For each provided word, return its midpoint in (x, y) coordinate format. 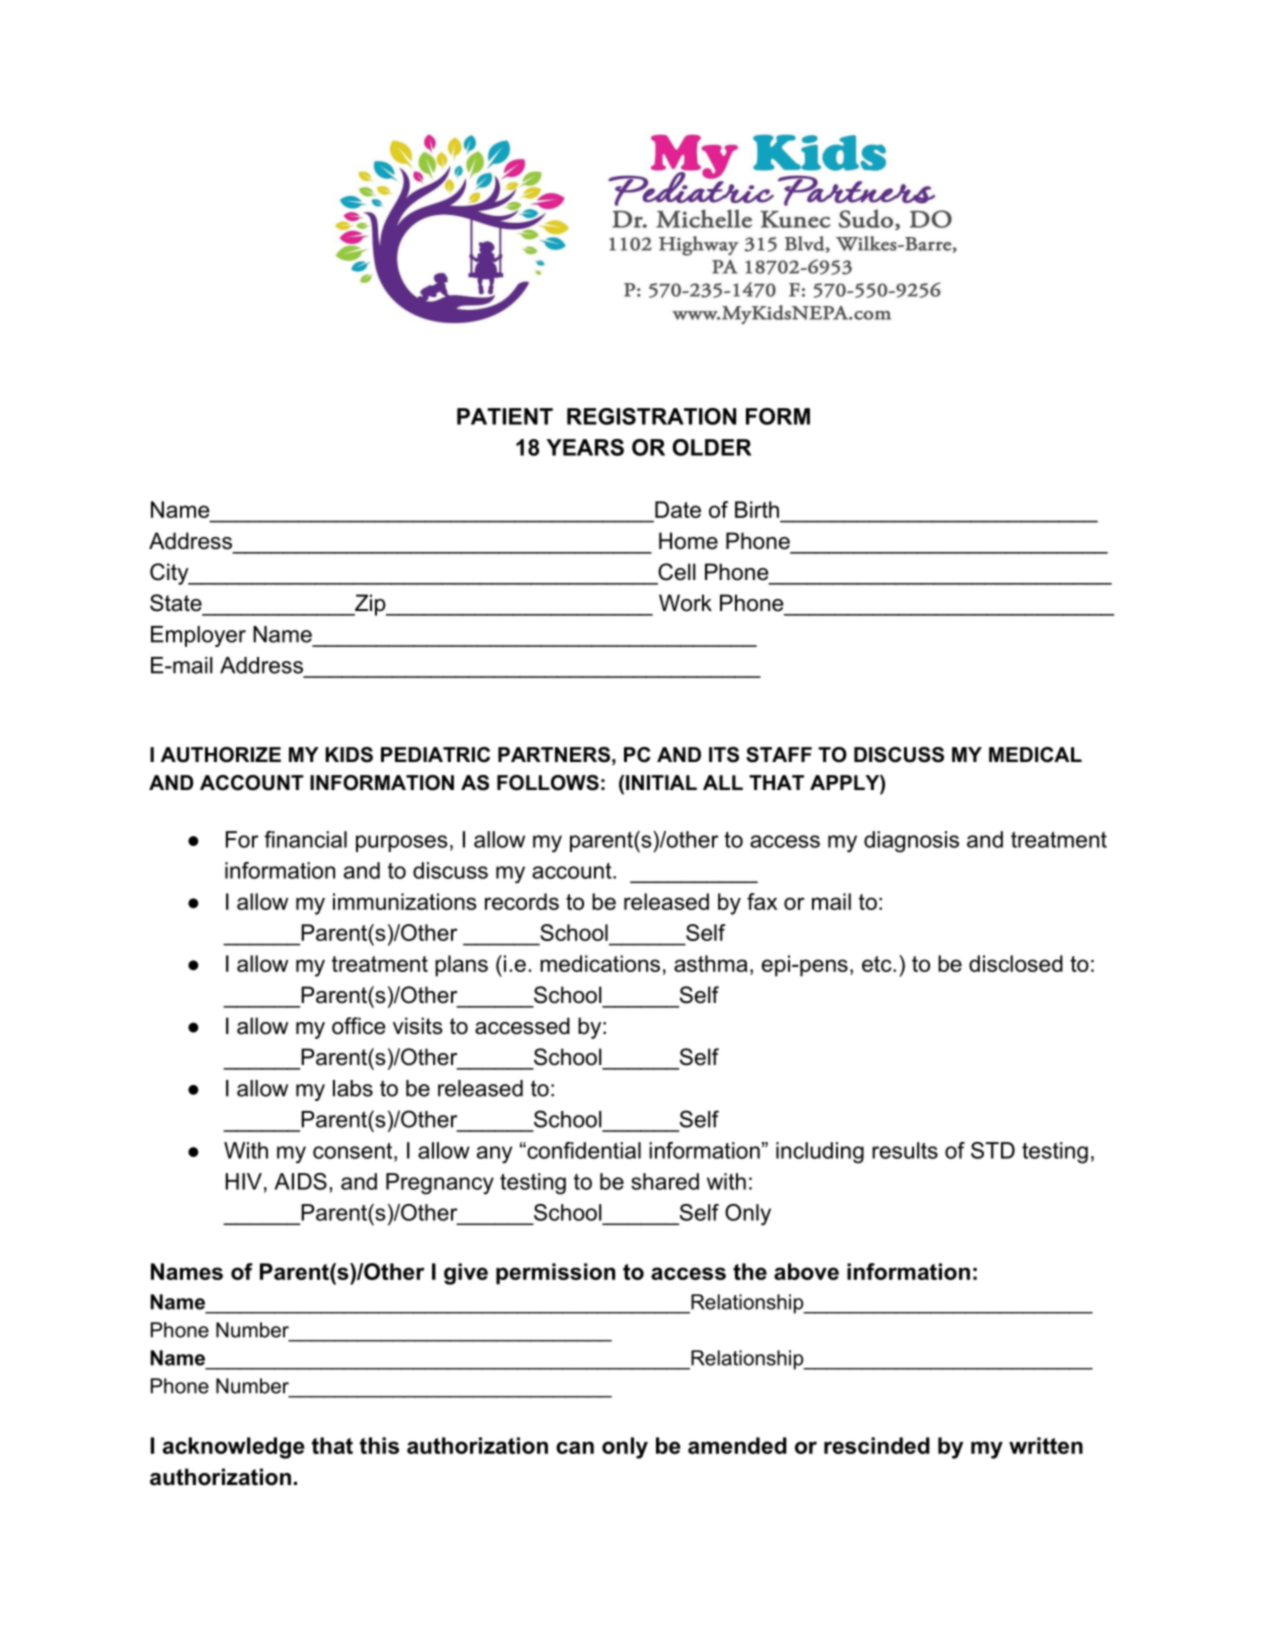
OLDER (712, 447)
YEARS (585, 447)
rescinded (877, 1445)
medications (600, 963)
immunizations (405, 901)
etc (878, 964)
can (575, 1447)
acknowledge (234, 1448)
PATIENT (505, 416)
